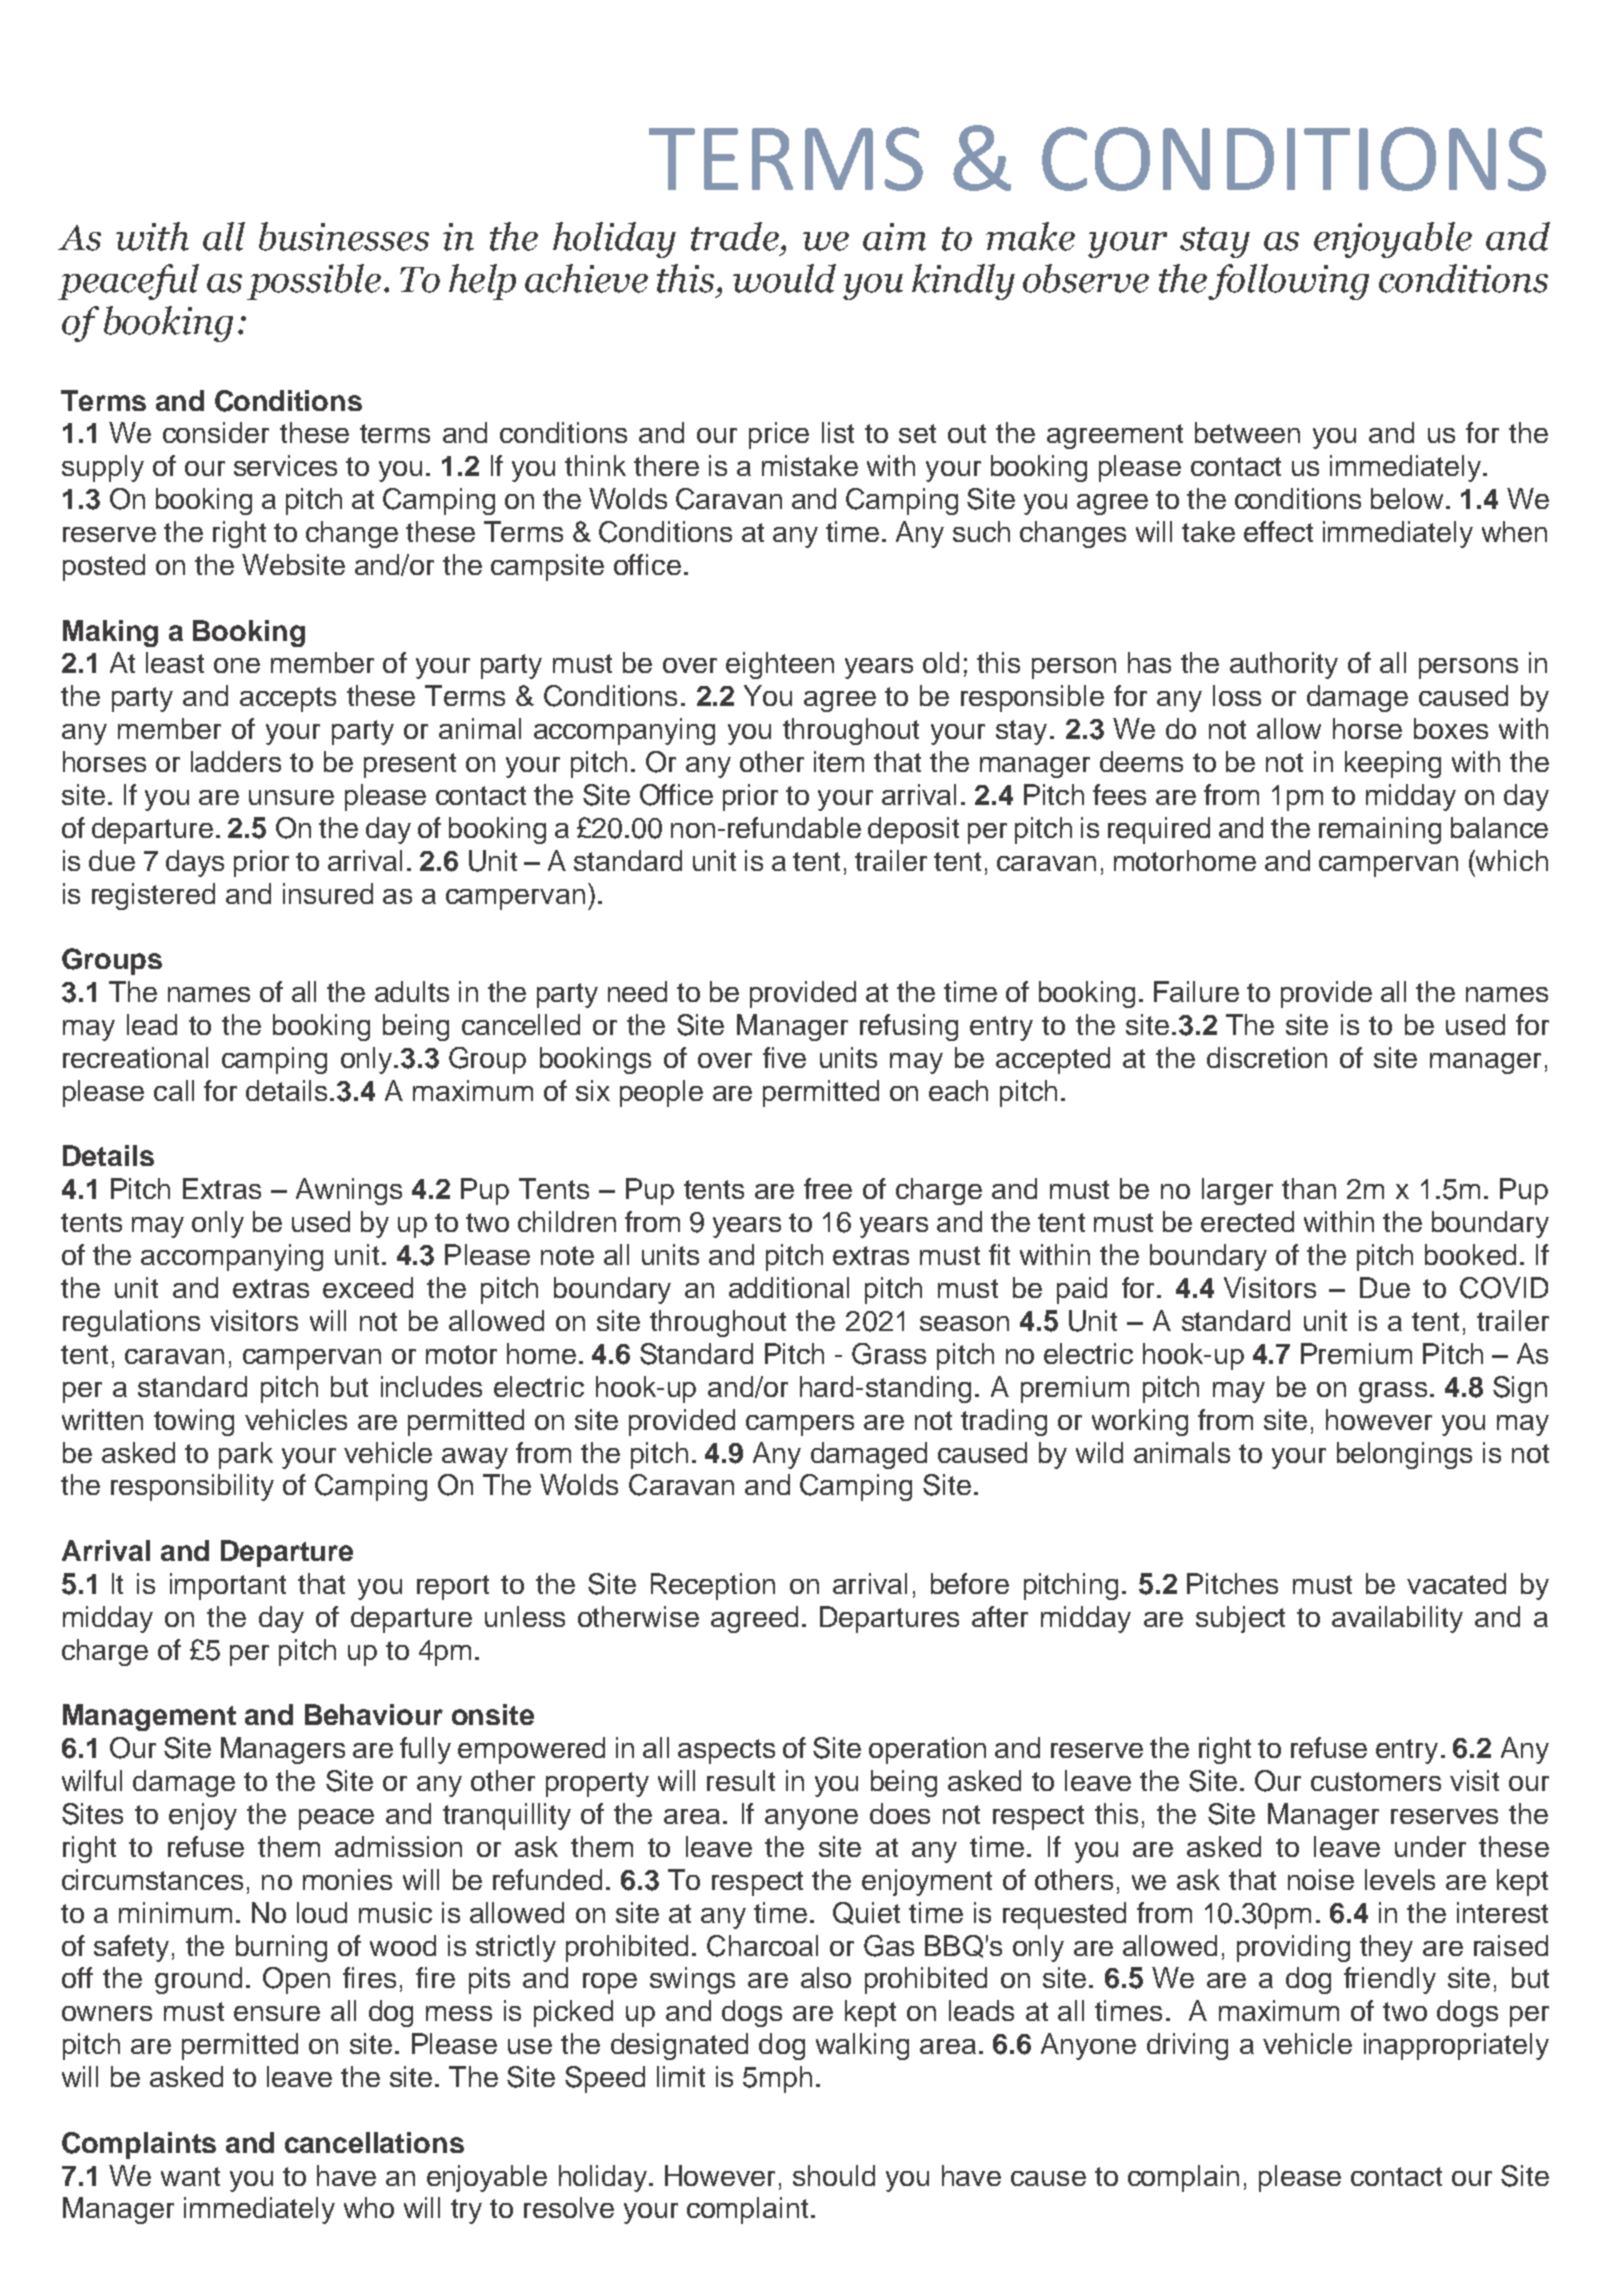 Image resolution: width=1623 pixels, height=2295 pixels. I want to click on free, so click(828, 1188).
